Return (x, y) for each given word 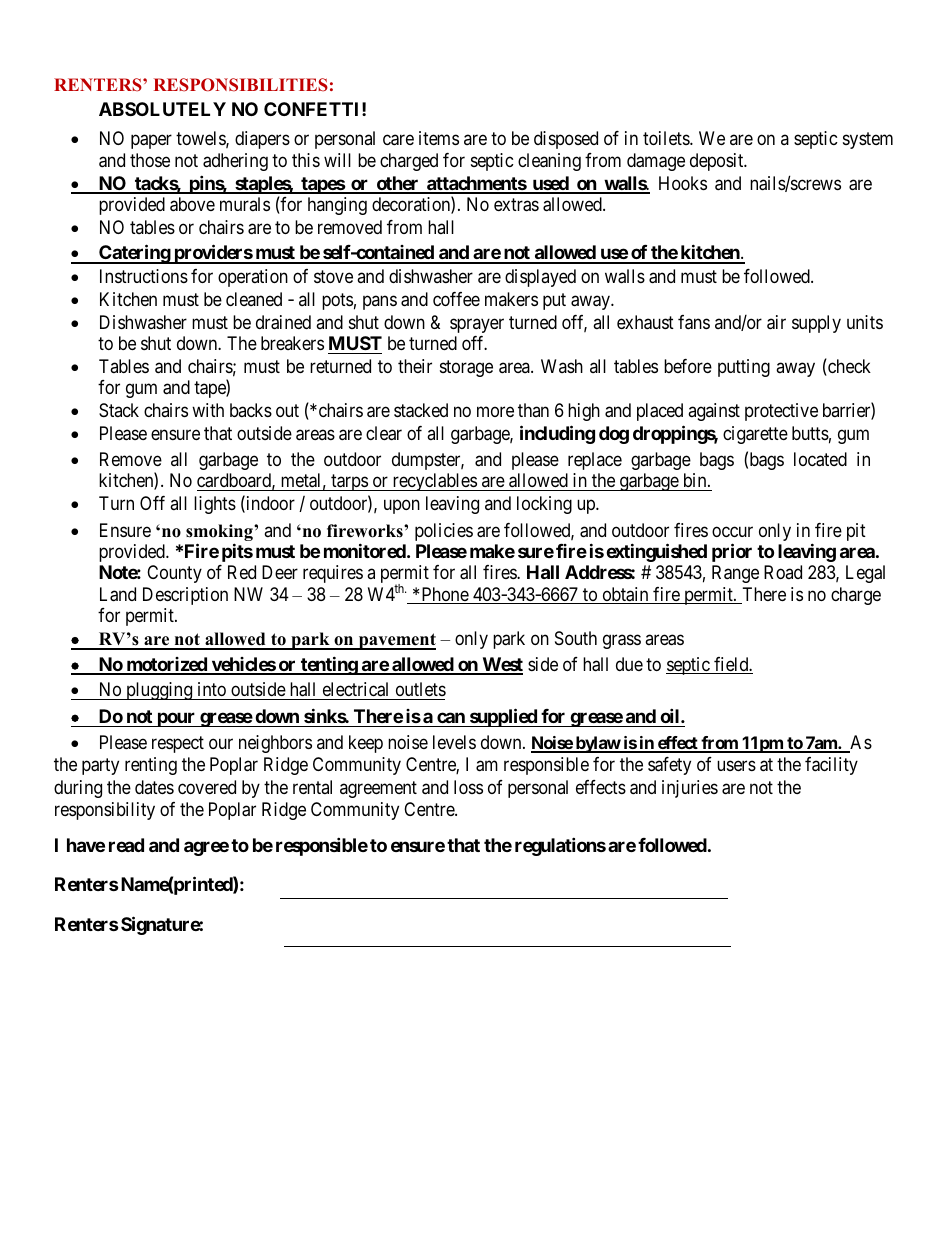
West (501, 665)
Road (783, 572)
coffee (456, 299)
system (868, 140)
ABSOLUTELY (162, 109)
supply (816, 324)
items (439, 138)
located (820, 459)
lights (215, 505)
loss (468, 787)
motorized (166, 665)
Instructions (144, 276)
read (126, 845)
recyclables (434, 482)
